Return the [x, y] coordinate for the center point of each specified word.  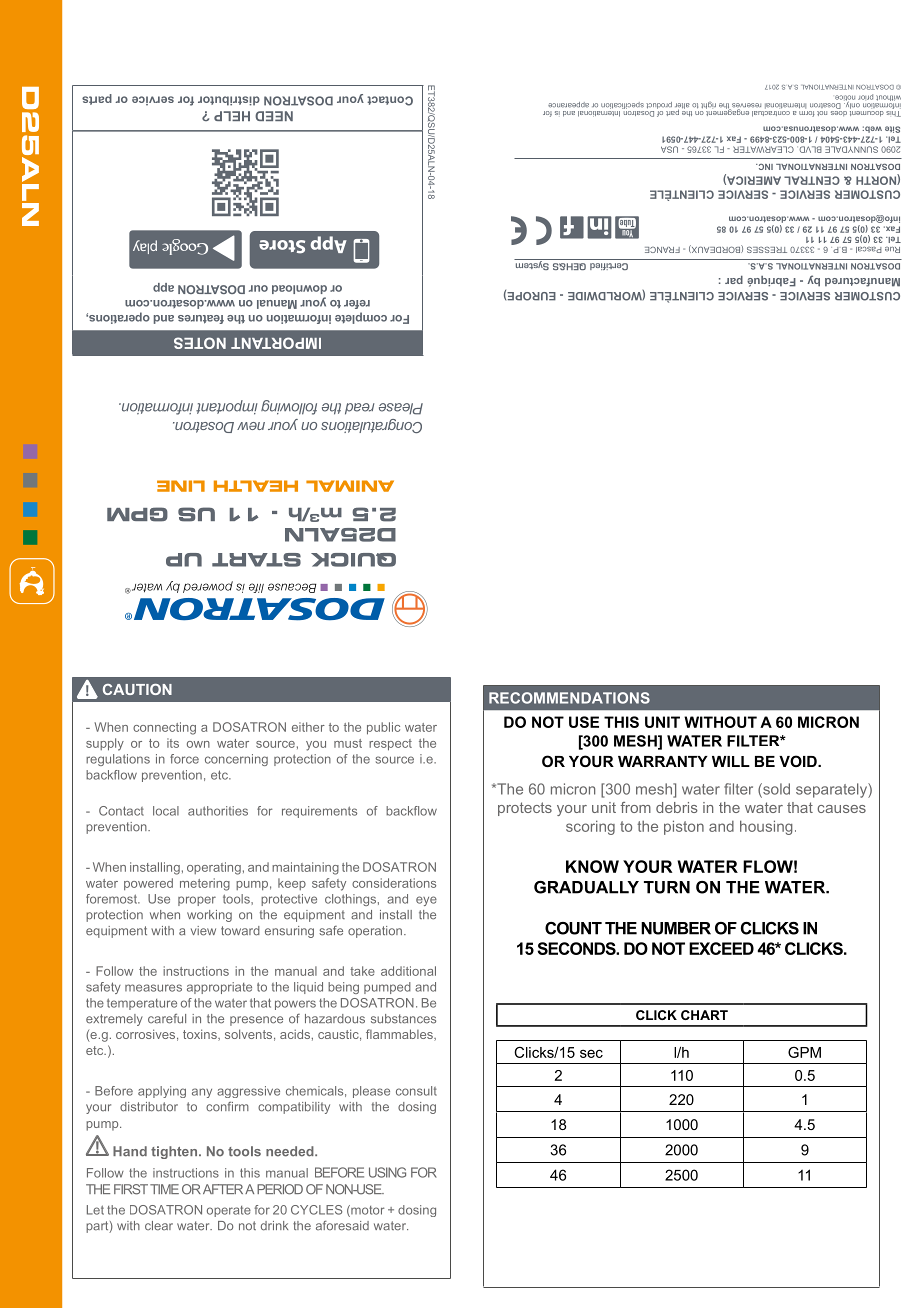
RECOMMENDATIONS [569, 698]
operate [229, 1211]
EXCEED [721, 948]
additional [408, 971]
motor [366, 1211]
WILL [731, 761]
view [203, 931]
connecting [164, 728]
